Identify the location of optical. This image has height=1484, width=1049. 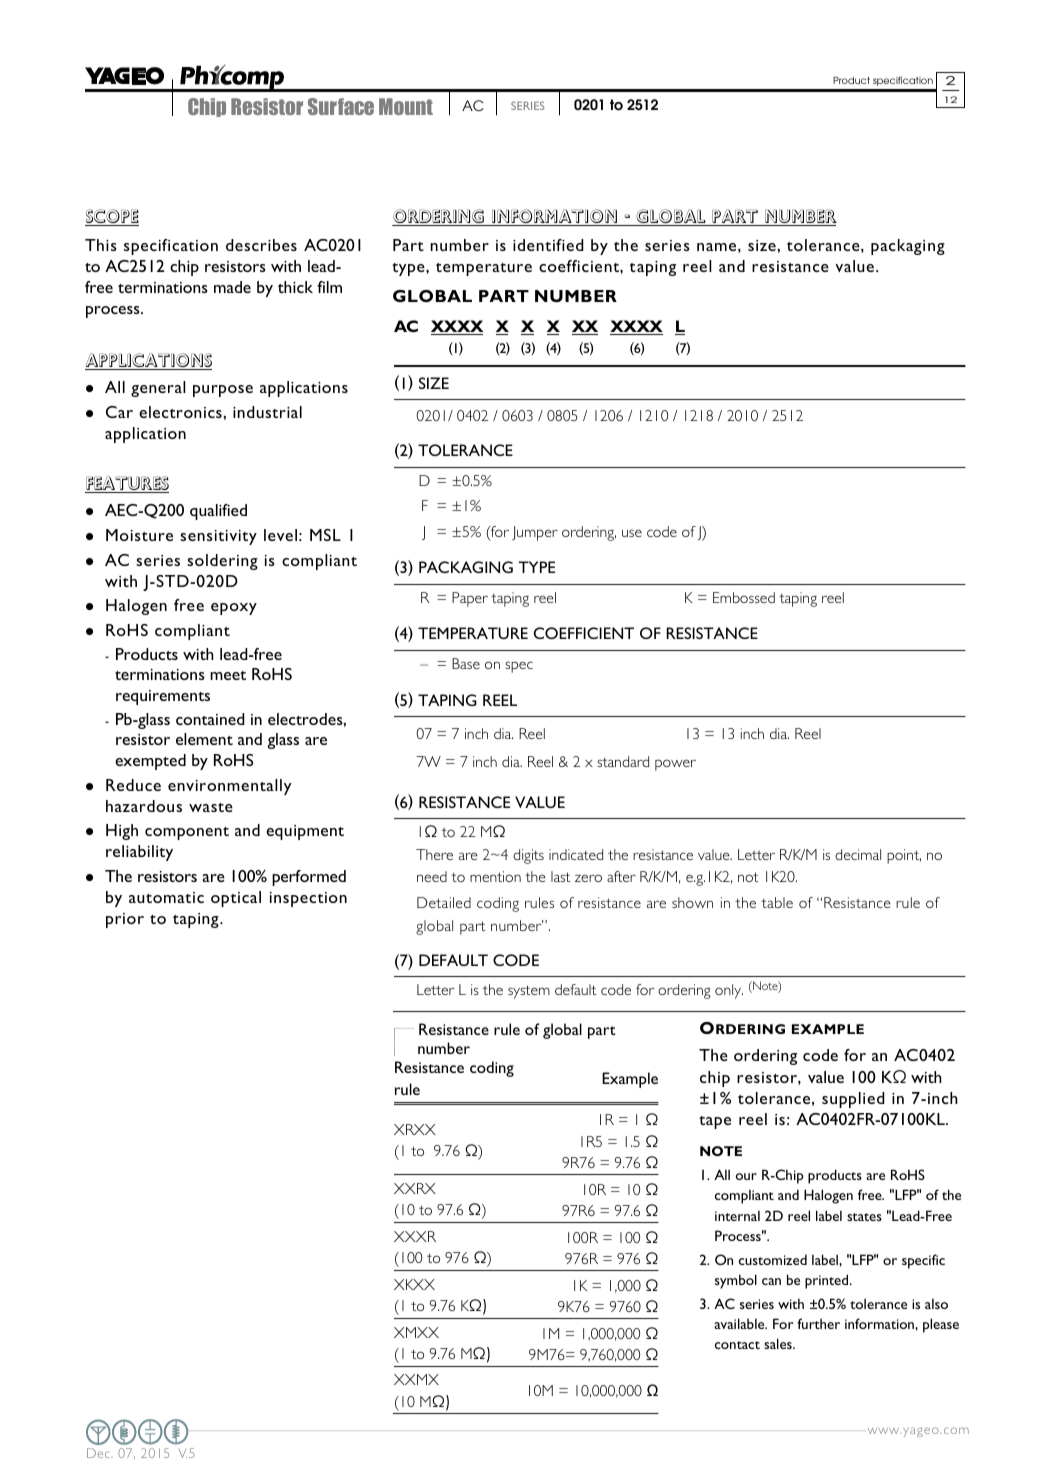
(236, 899).
